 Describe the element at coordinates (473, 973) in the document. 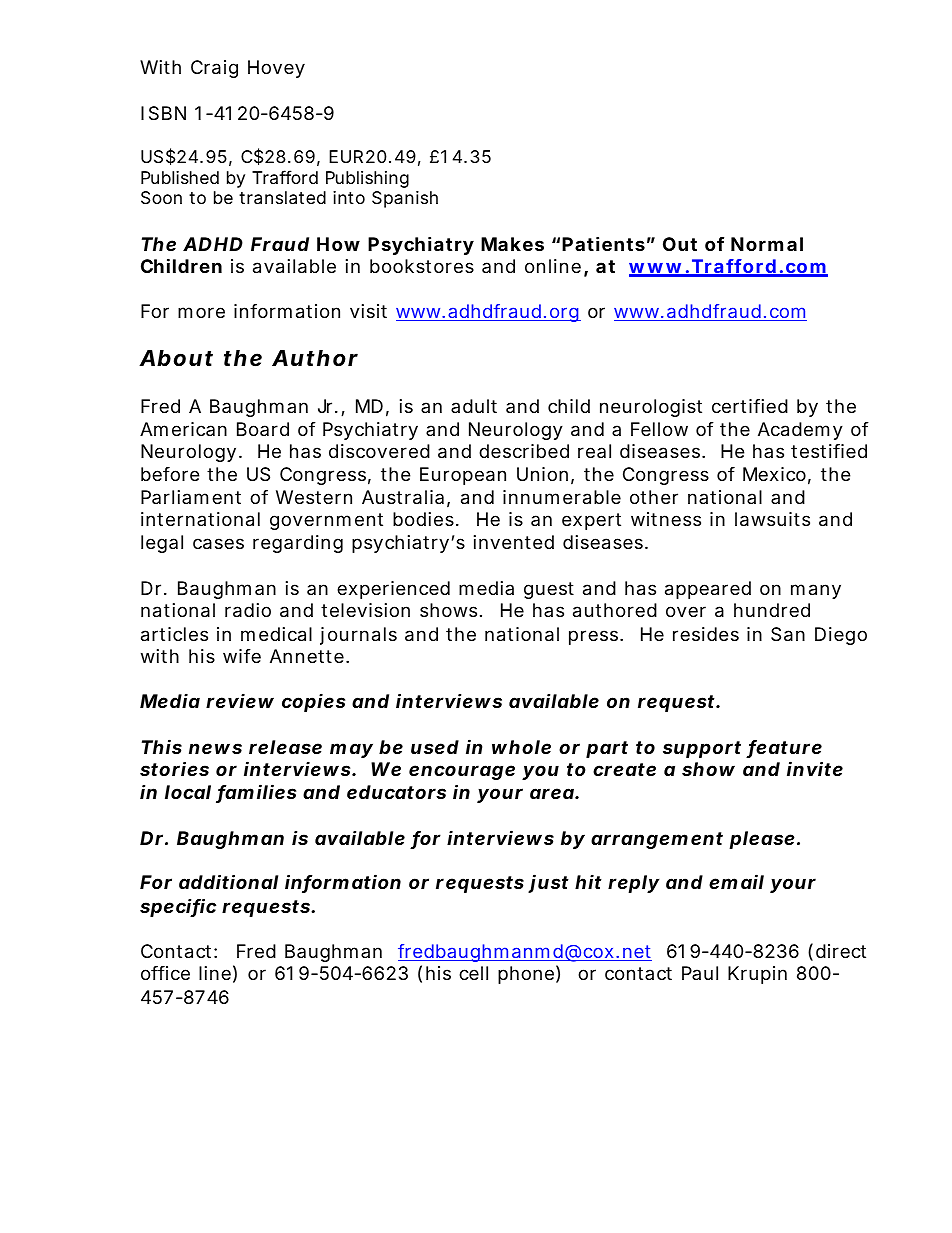

I see `cell` at that location.
